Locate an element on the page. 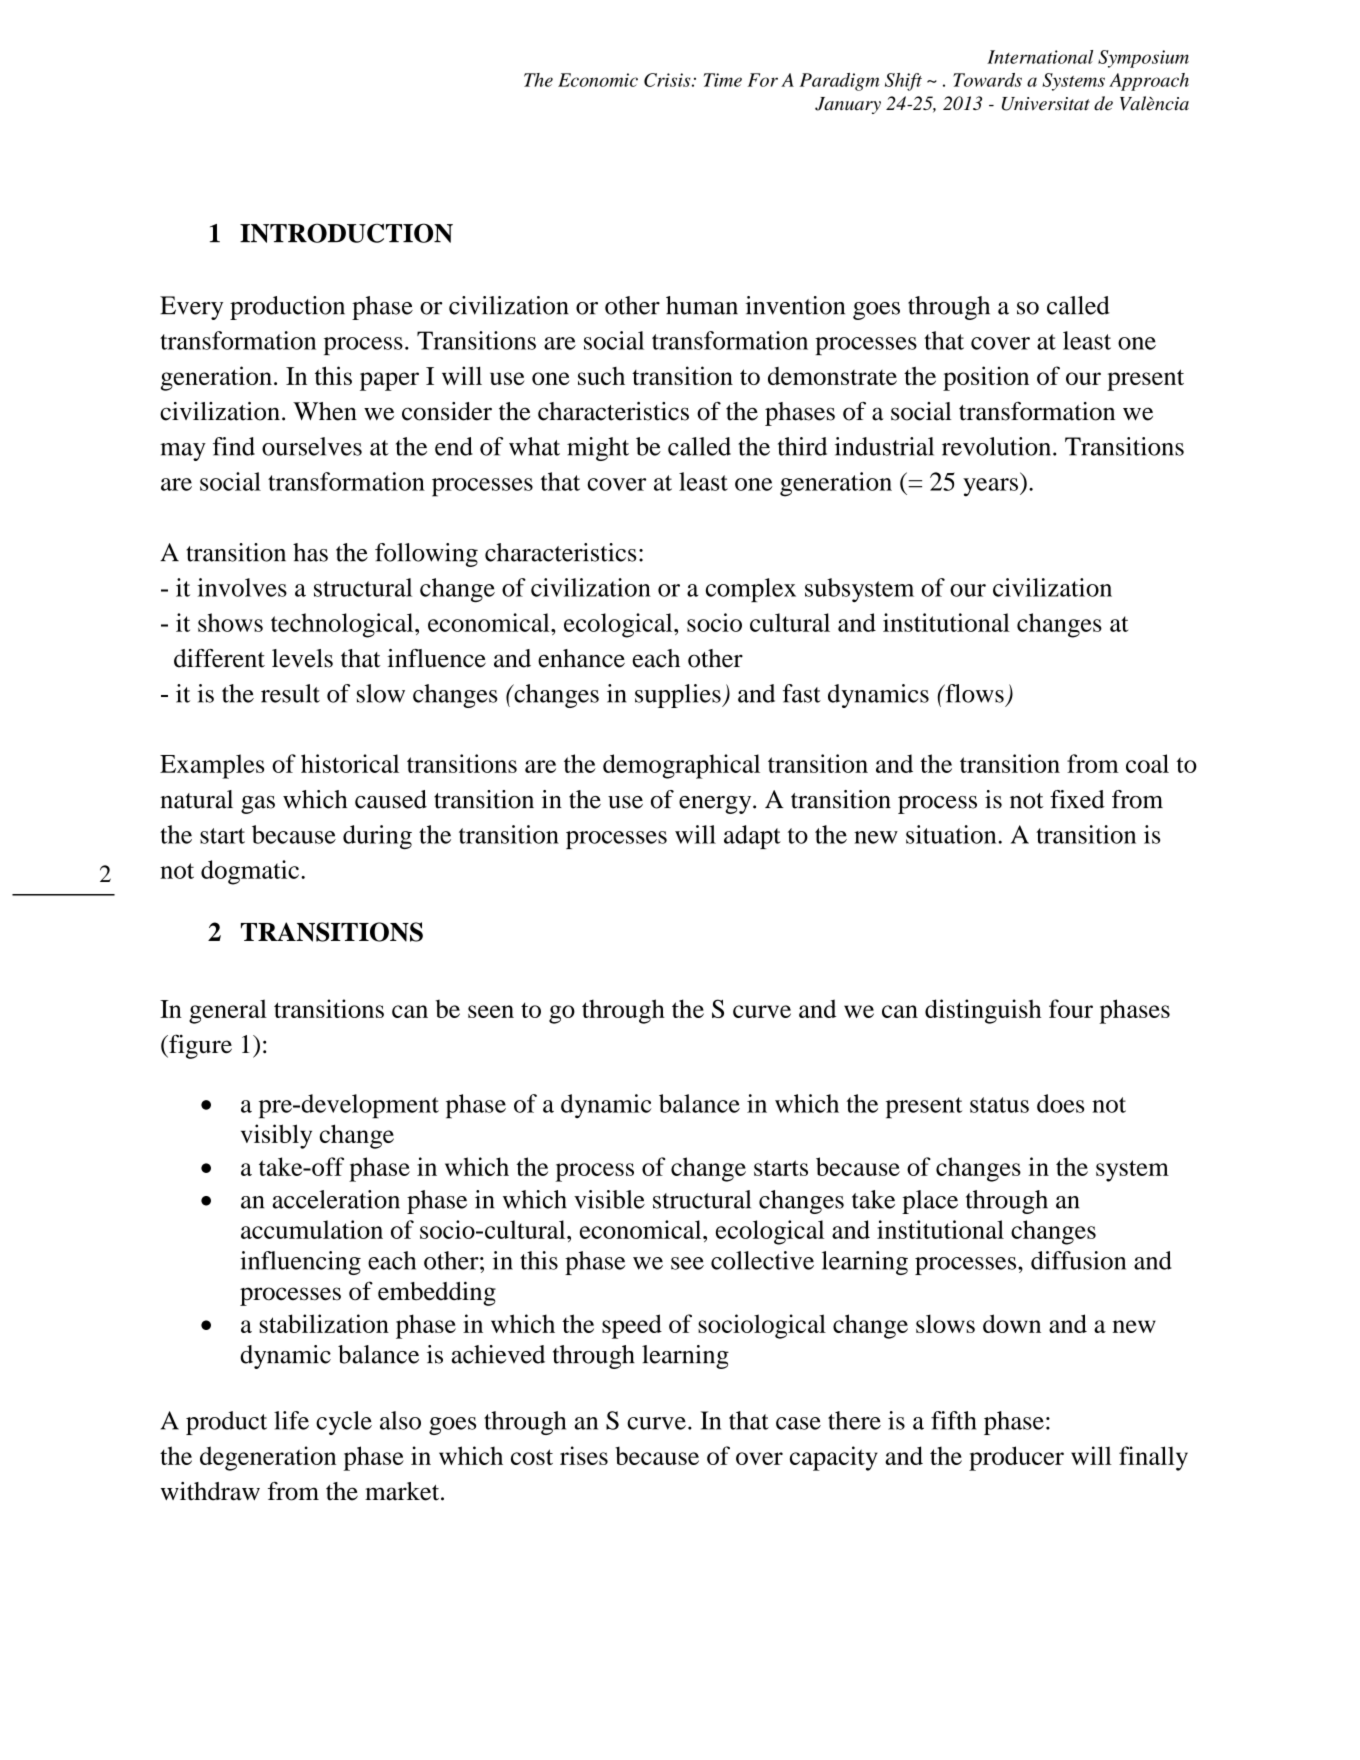  INTRODUCTION is located at coordinates (346, 233).
